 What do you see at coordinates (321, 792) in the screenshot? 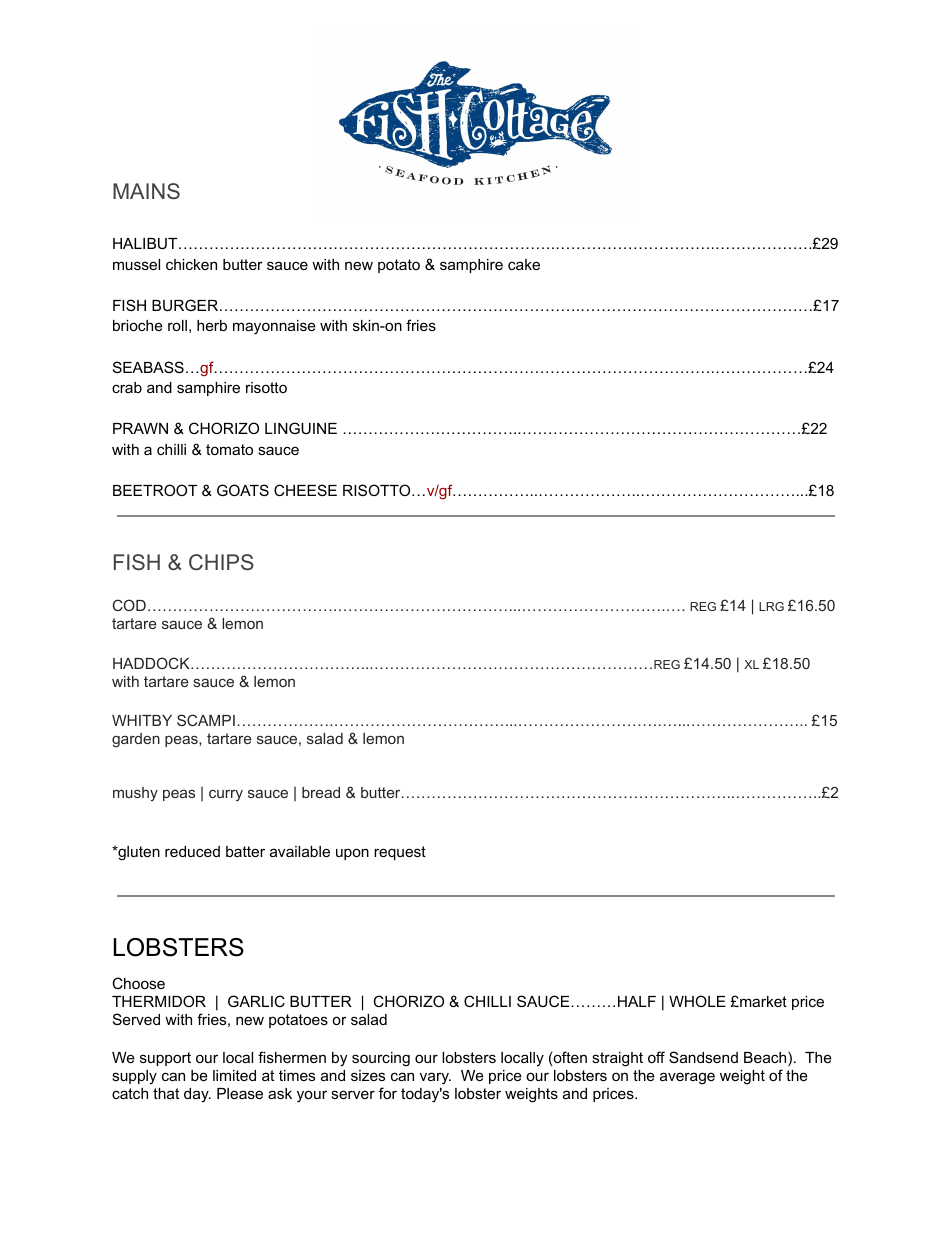
I see `bread` at bounding box center [321, 792].
